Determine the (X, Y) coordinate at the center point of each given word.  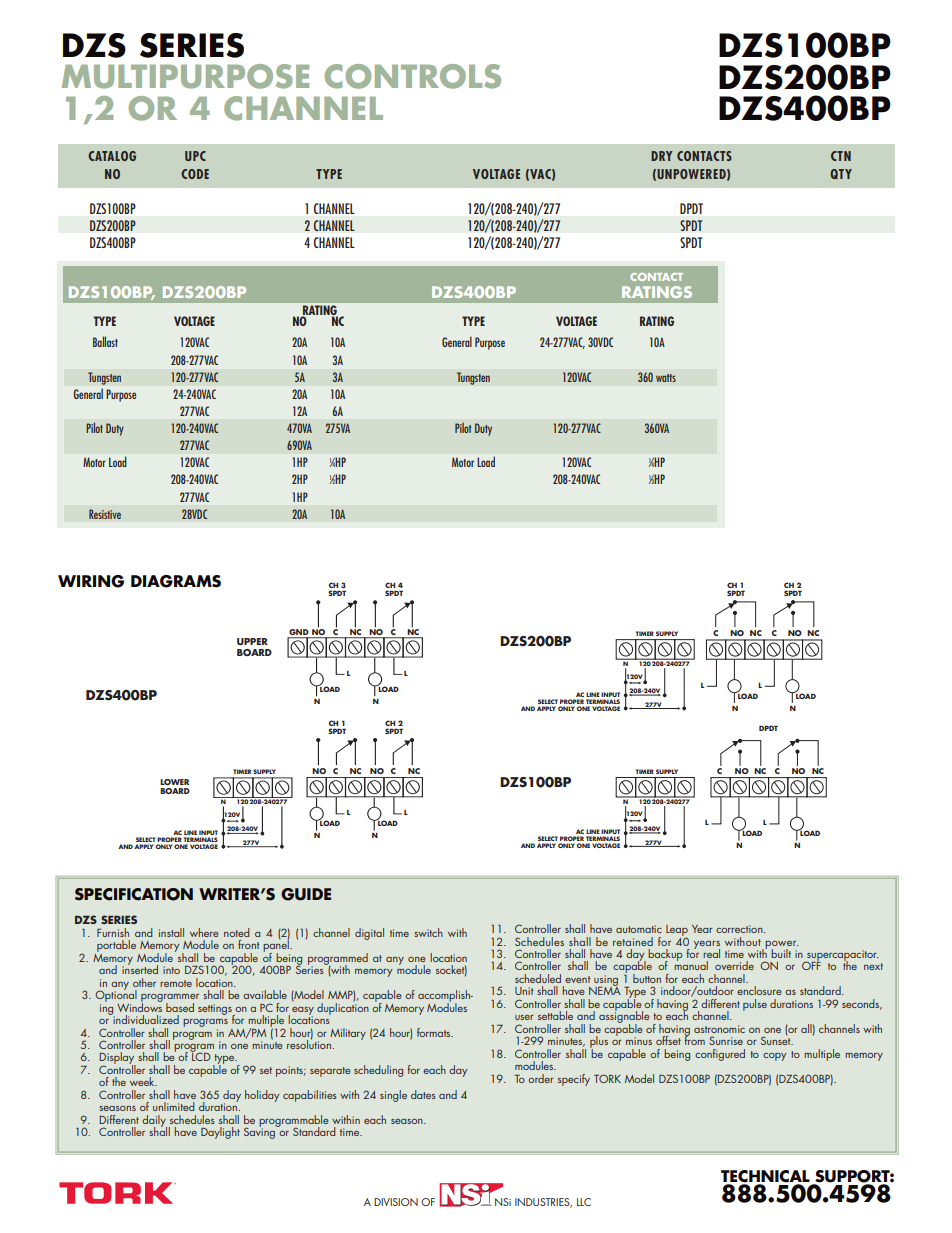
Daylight (220, 1133)
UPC (195, 156)
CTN (841, 156)
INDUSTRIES (543, 1203)
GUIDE (306, 894)
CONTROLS (412, 76)
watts (666, 378)
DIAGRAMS (176, 581)
